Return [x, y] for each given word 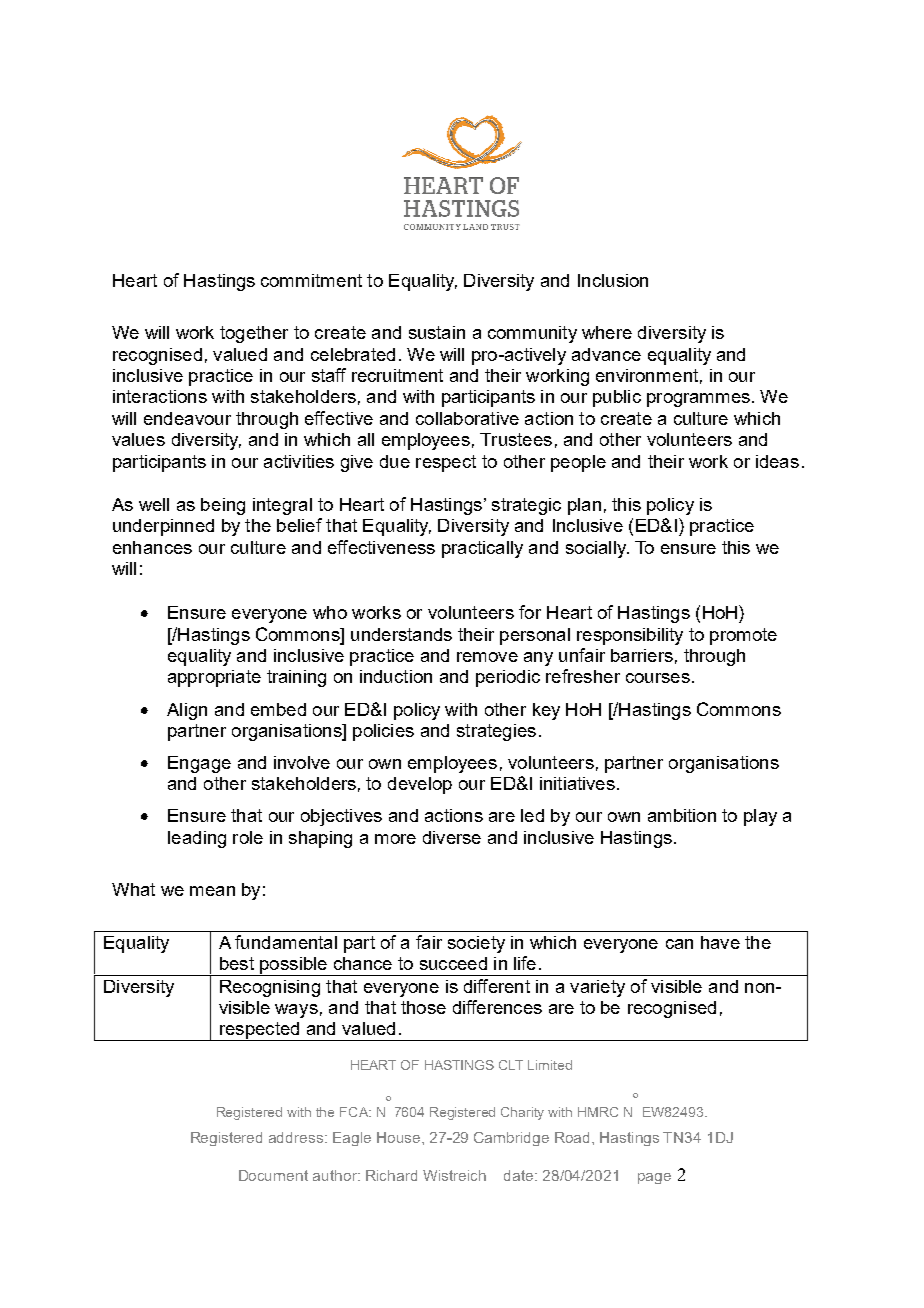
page [654, 1178]
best [237, 963]
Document [273, 1175]
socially [597, 549]
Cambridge [511, 1139]
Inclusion [613, 280]
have [720, 942]
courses [658, 678]
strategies [496, 732]
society [476, 944]
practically [482, 549]
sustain [437, 332]
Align [187, 711]
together [254, 334]
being [223, 506]
